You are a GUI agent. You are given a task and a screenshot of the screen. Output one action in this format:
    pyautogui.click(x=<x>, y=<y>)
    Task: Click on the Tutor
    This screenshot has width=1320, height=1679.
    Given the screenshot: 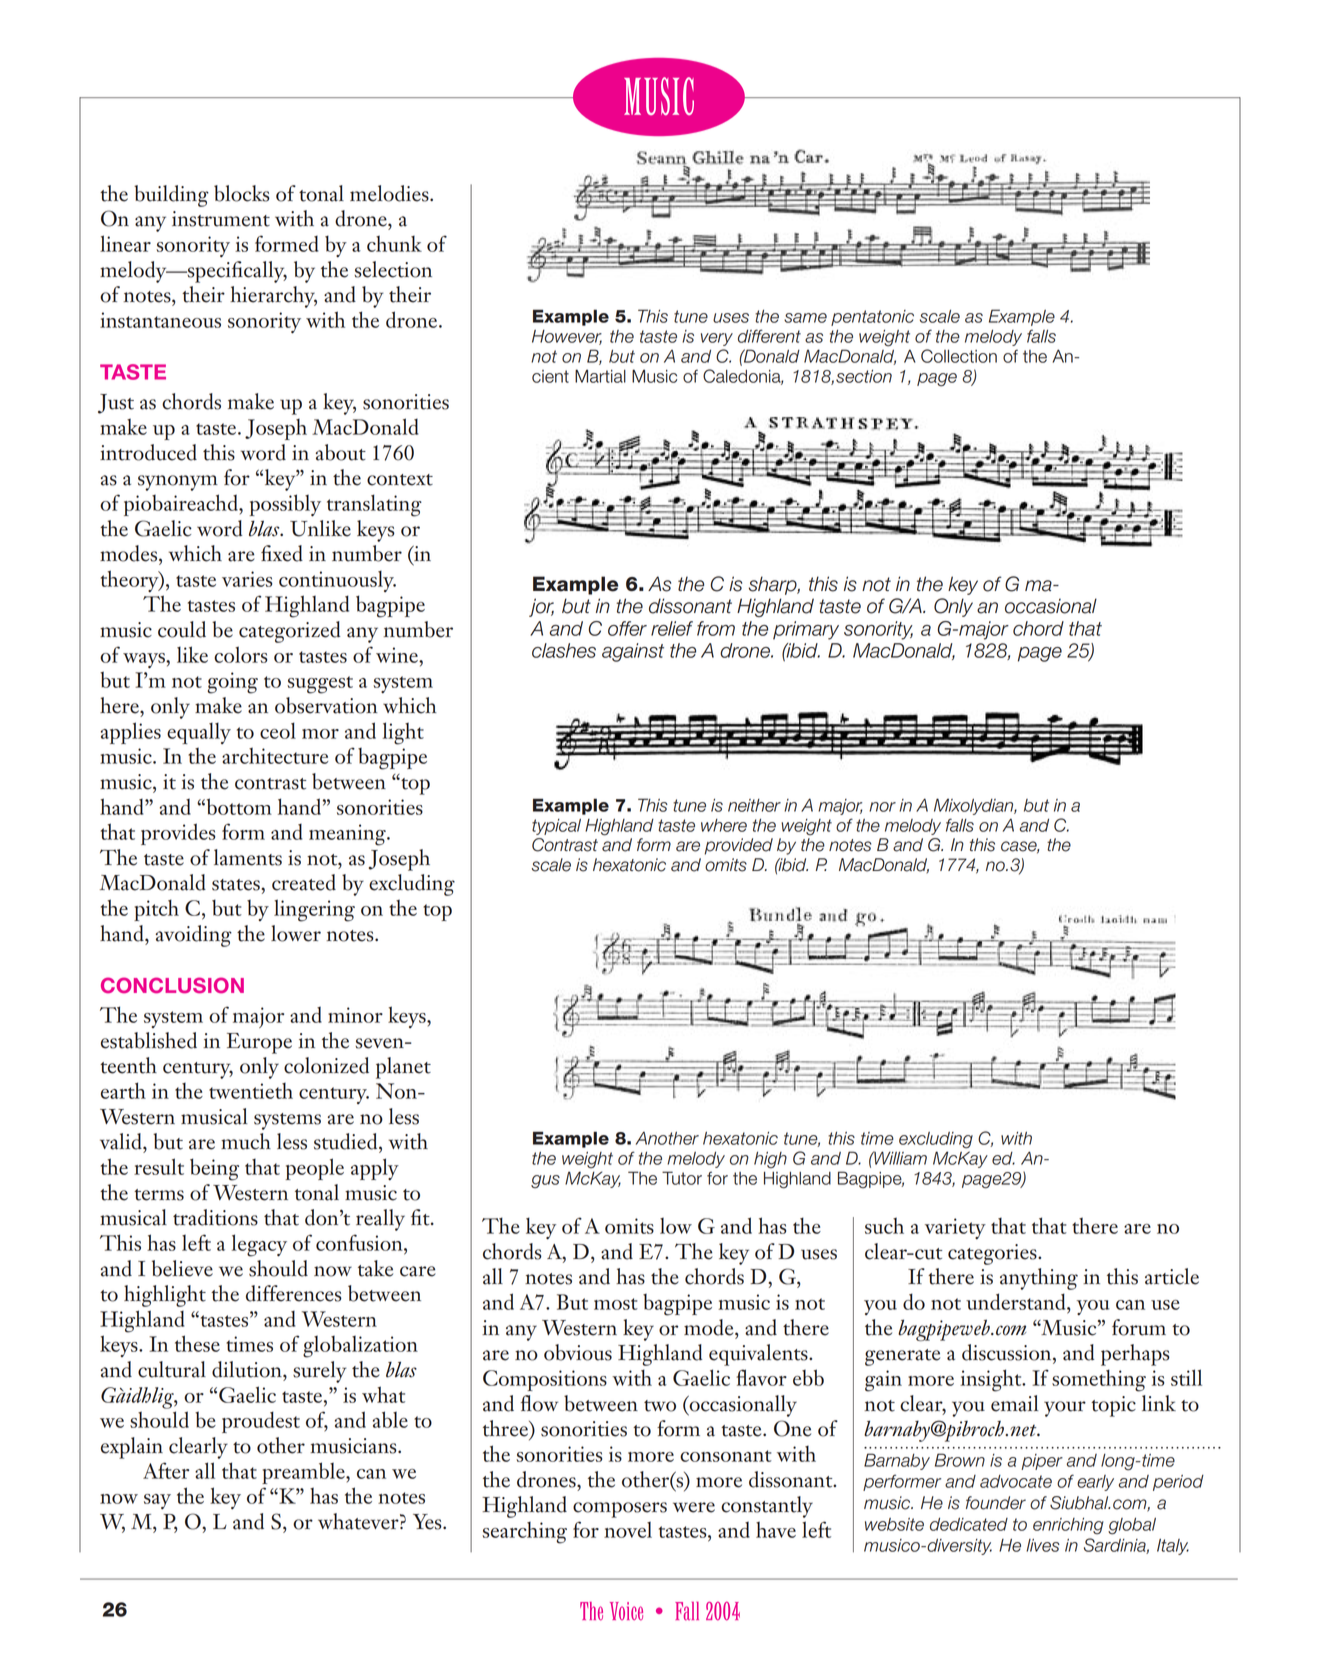 What is the action you would take?
    pyautogui.click(x=682, y=1178)
